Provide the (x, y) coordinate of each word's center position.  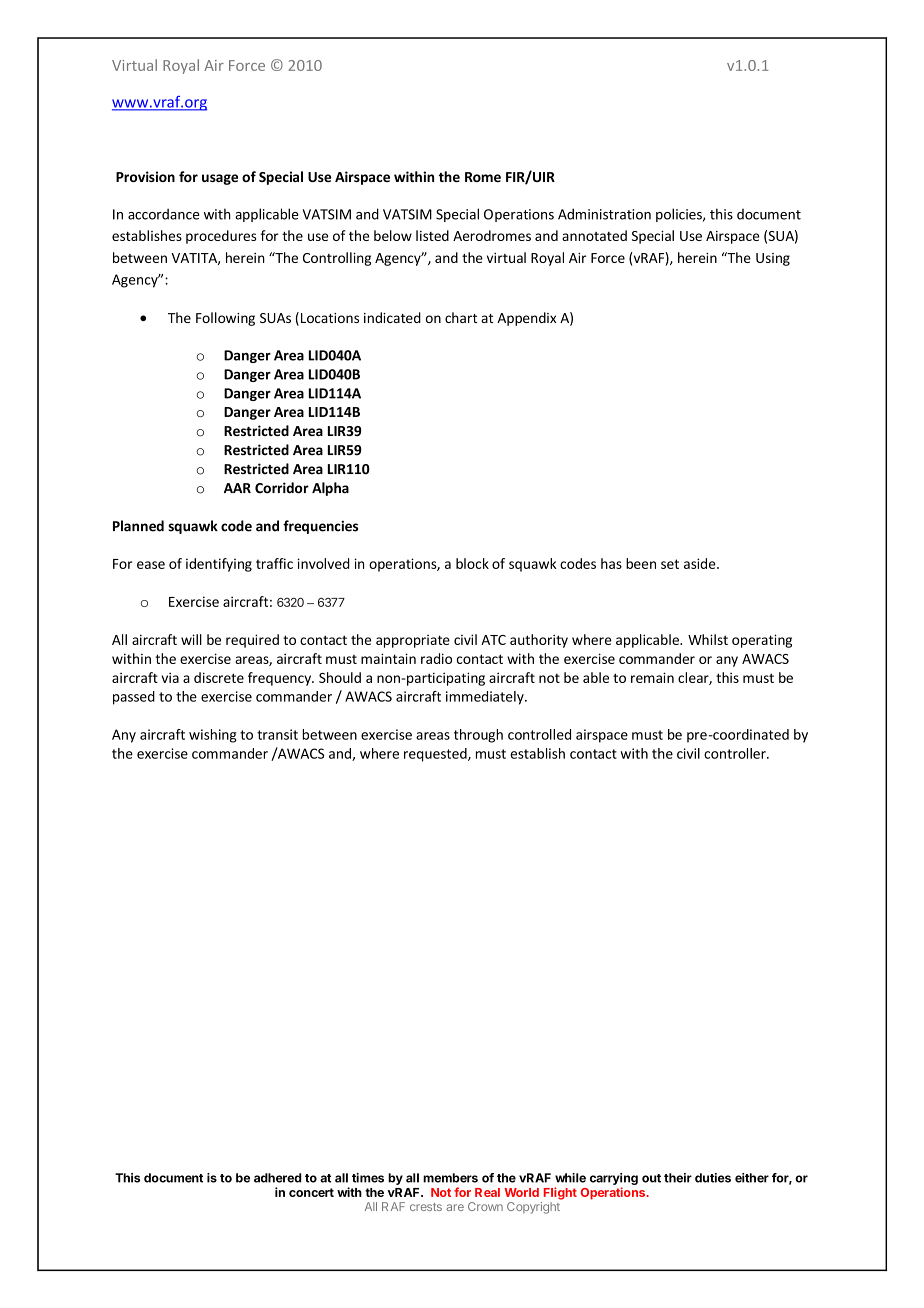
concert (311, 1192)
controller (736, 753)
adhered (277, 1178)
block (472, 563)
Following (225, 319)
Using (773, 259)
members (450, 1178)
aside (701, 563)
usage (220, 179)
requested (436, 755)
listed (432, 235)
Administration (604, 214)
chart (461, 317)
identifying (219, 565)
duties (713, 1178)
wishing (213, 736)
